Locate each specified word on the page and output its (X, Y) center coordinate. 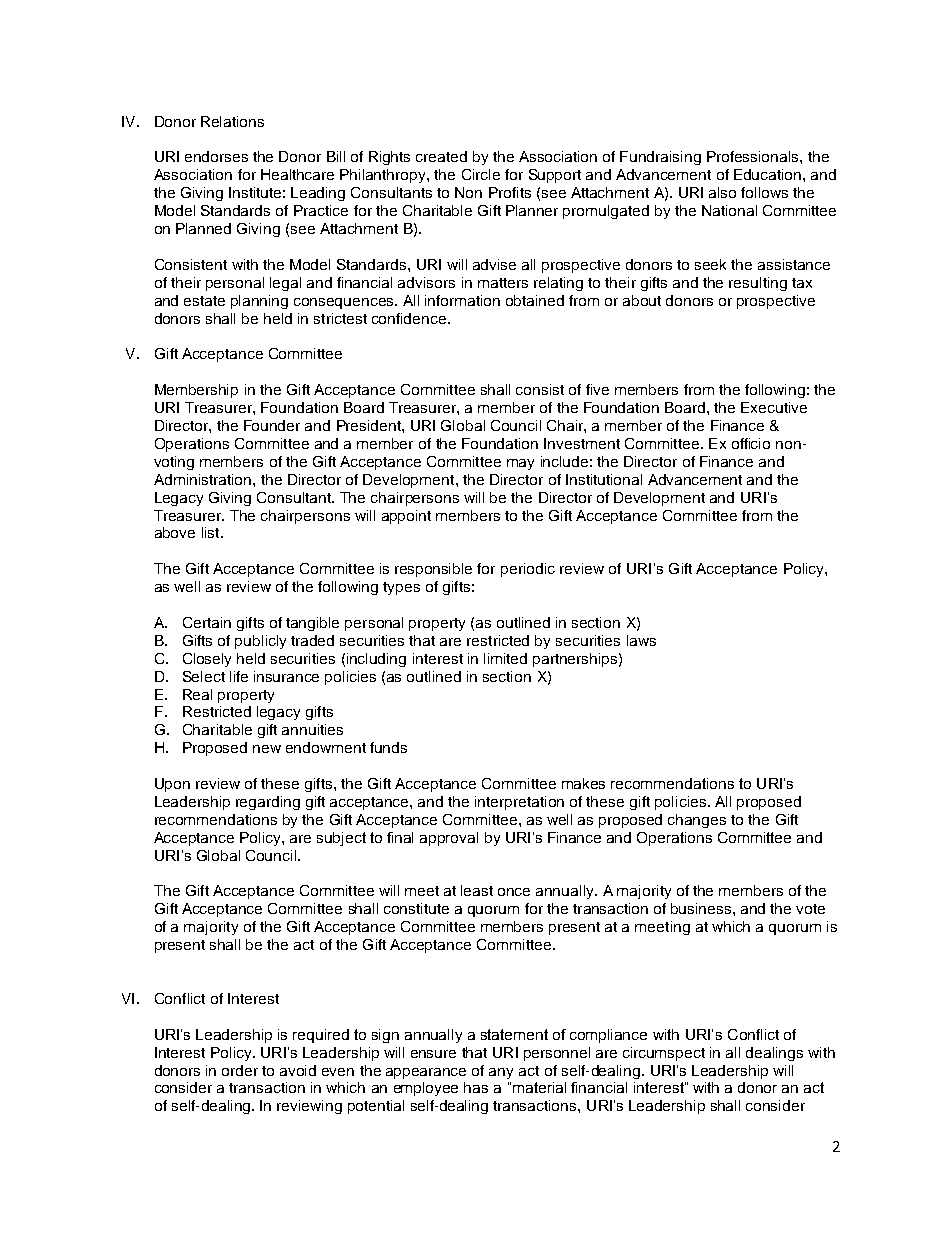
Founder (272, 425)
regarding (268, 803)
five (597, 389)
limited (505, 658)
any (501, 1073)
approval (449, 839)
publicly (260, 642)
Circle (481, 174)
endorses (216, 156)
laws (641, 640)
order (240, 1070)
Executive (774, 407)
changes (697, 821)
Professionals (754, 156)
